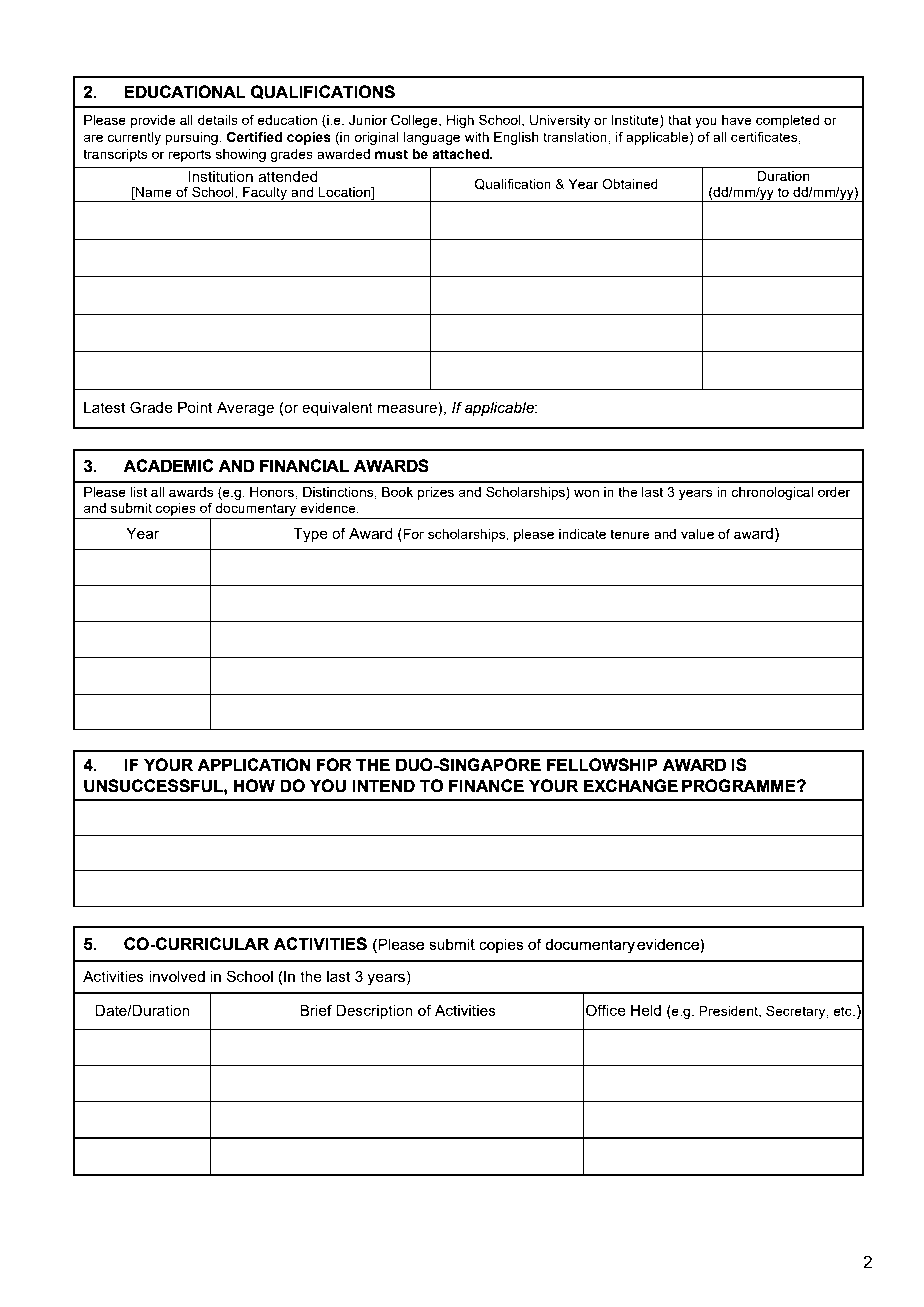 This screenshot has width=924, height=1307. What do you see at coordinates (461, 154) in the screenshot?
I see `attached` at bounding box center [461, 154].
